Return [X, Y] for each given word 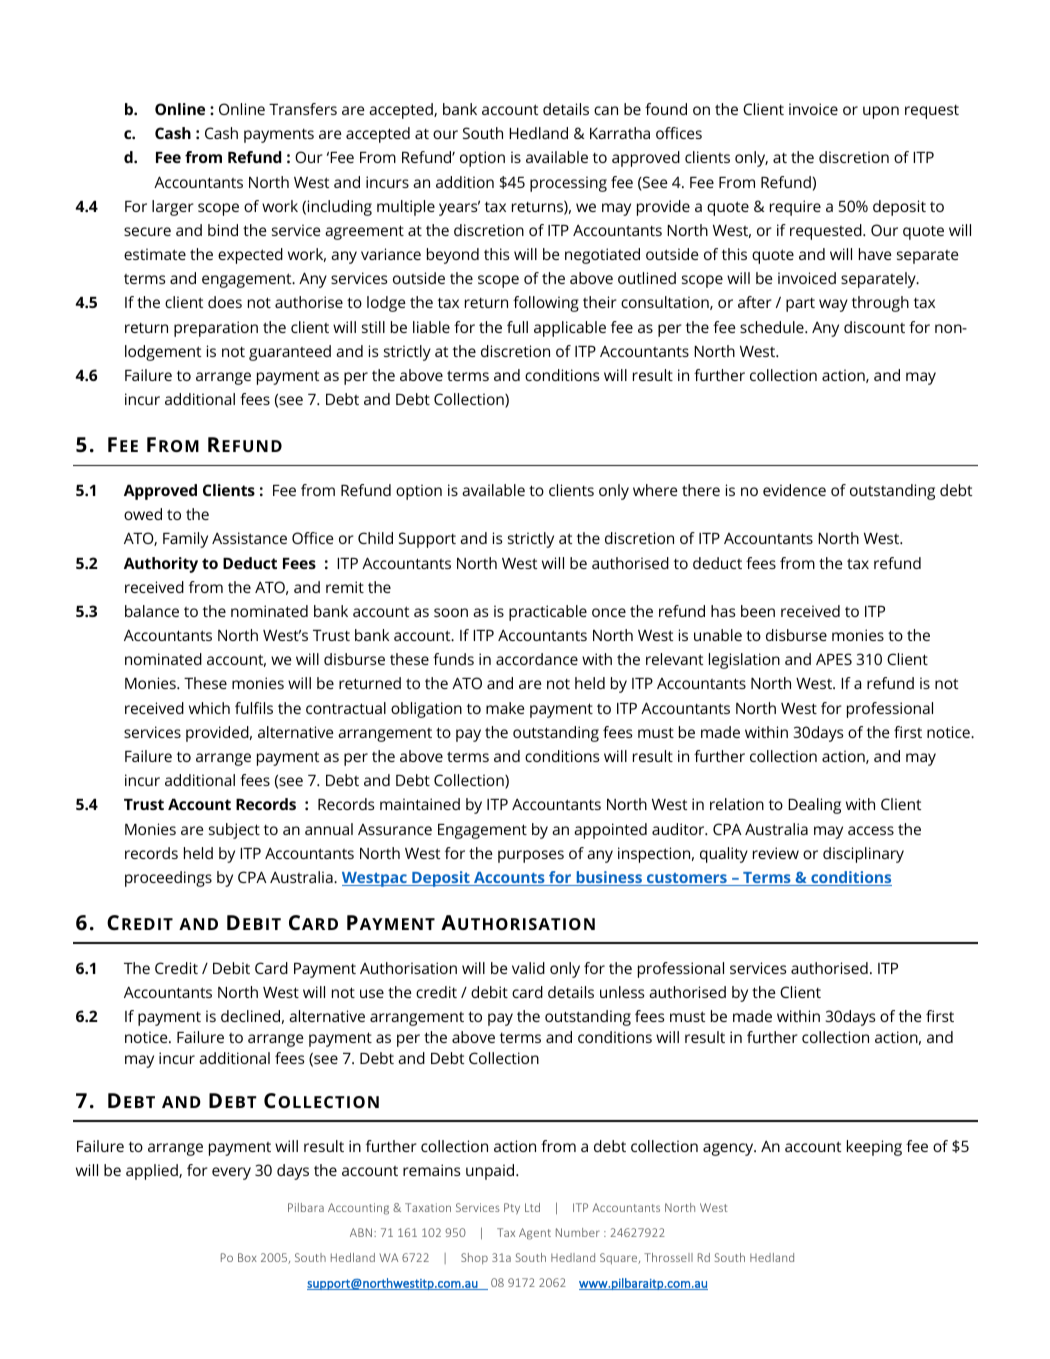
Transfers [303, 109]
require [795, 208]
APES [834, 659]
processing [568, 184]
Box [247, 1257]
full [517, 327]
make [505, 708]
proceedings [168, 879]
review [776, 853]
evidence [794, 490]
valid [528, 968]
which [209, 708]
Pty [512, 1208]
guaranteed [290, 353]
